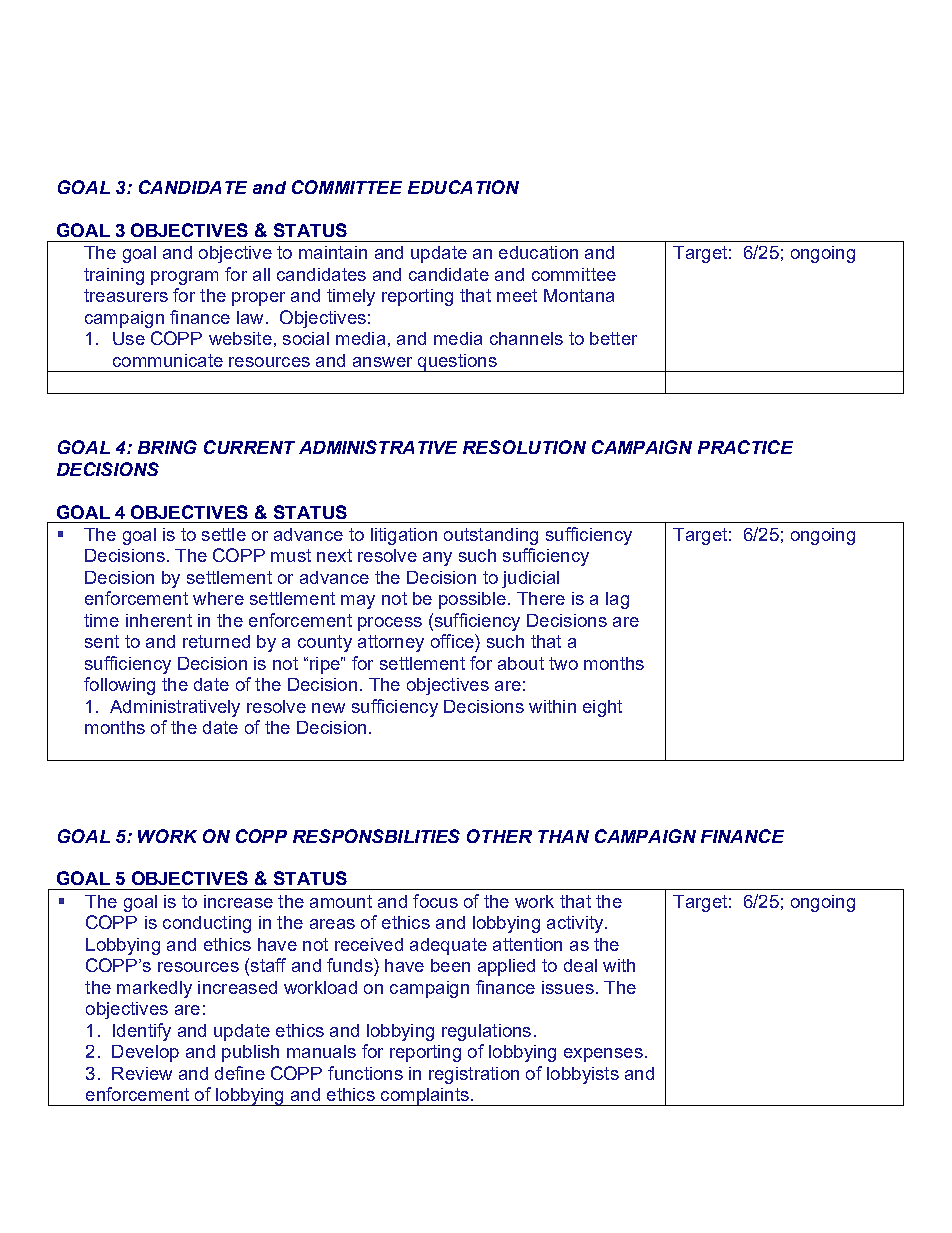  Describe the element at coordinates (119, 686) in the screenshot. I see `following` at that location.
